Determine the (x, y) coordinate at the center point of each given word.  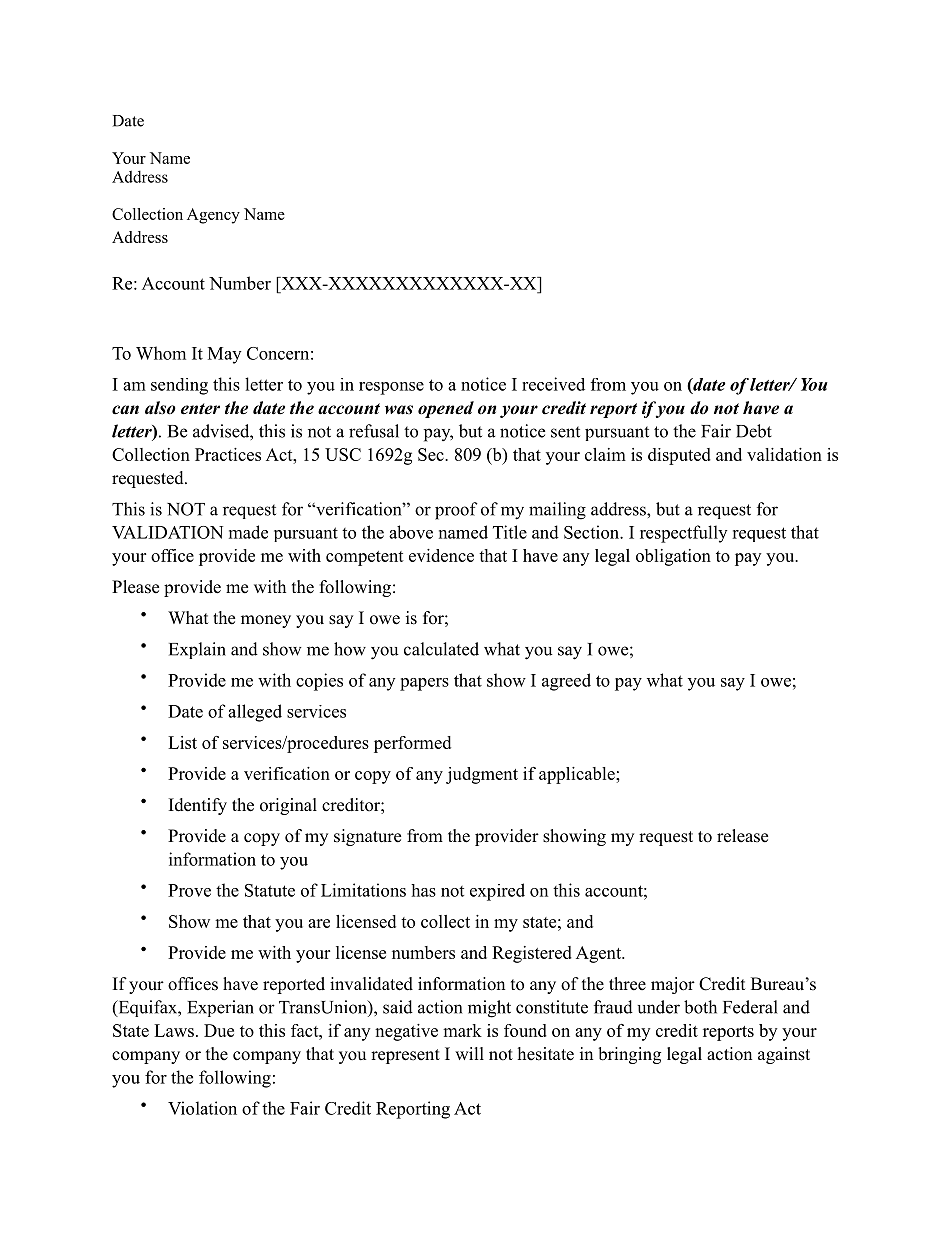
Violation (202, 1108)
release (742, 836)
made (248, 532)
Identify (198, 806)
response (391, 388)
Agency (213, 216)
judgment (482, 775)
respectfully (683, 534)
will (469, 1053)
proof (456, 511)
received (553, 384)
